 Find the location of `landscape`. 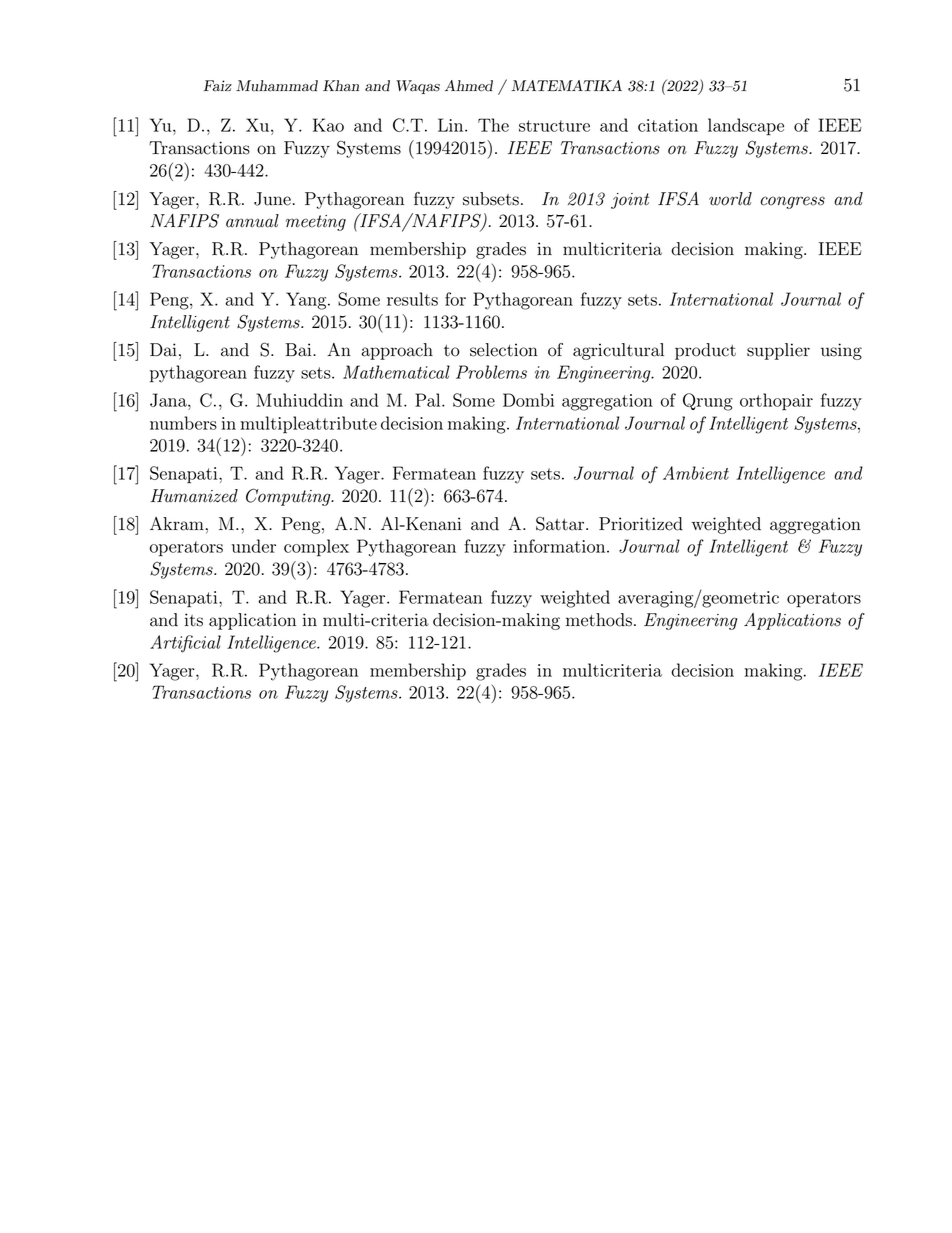

landscape is located at coordinates (746, 127).
